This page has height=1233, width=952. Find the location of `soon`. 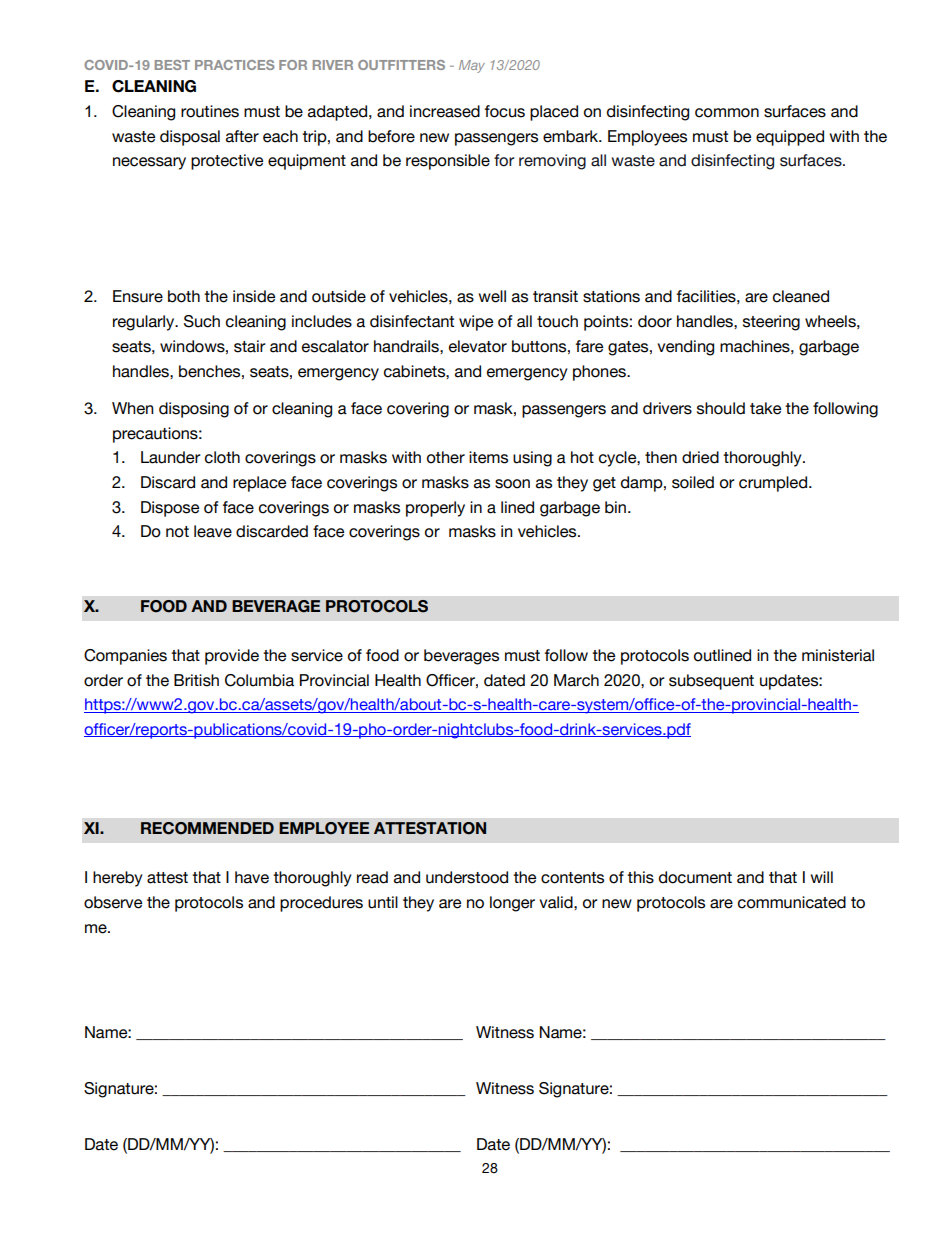

soon is located at coordinates (512, 484).
